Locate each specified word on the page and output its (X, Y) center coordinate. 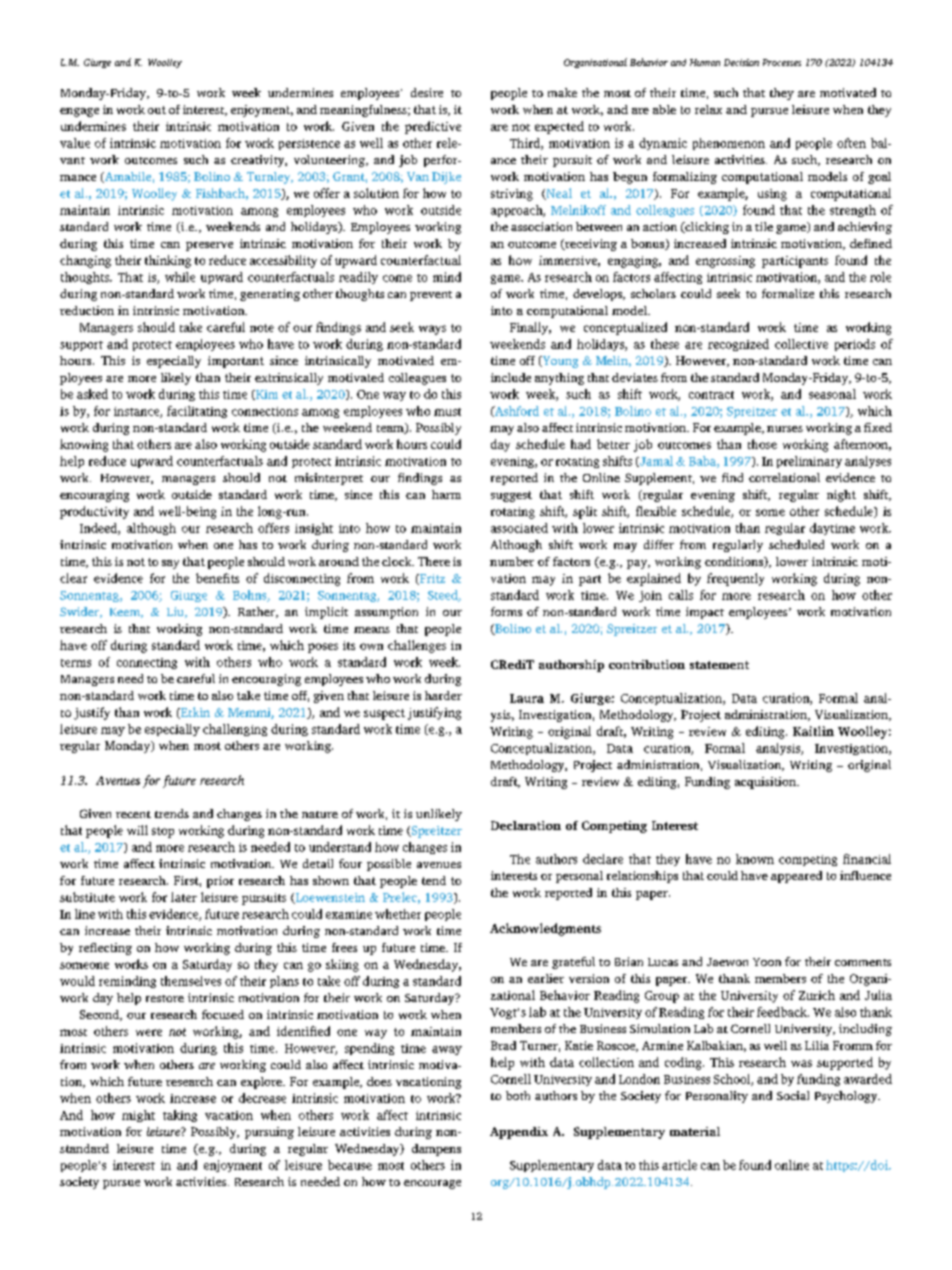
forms (506, 611)
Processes (782, 62)
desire (427, 92)
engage (79, 112)
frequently (735, 579)
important (236, 362)
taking (180, 1116)
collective (801, 344)
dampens (436, 1150)
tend (434, 880)
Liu (176, 612)
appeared (796, 877)
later (184, 897)
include (511, 377)
